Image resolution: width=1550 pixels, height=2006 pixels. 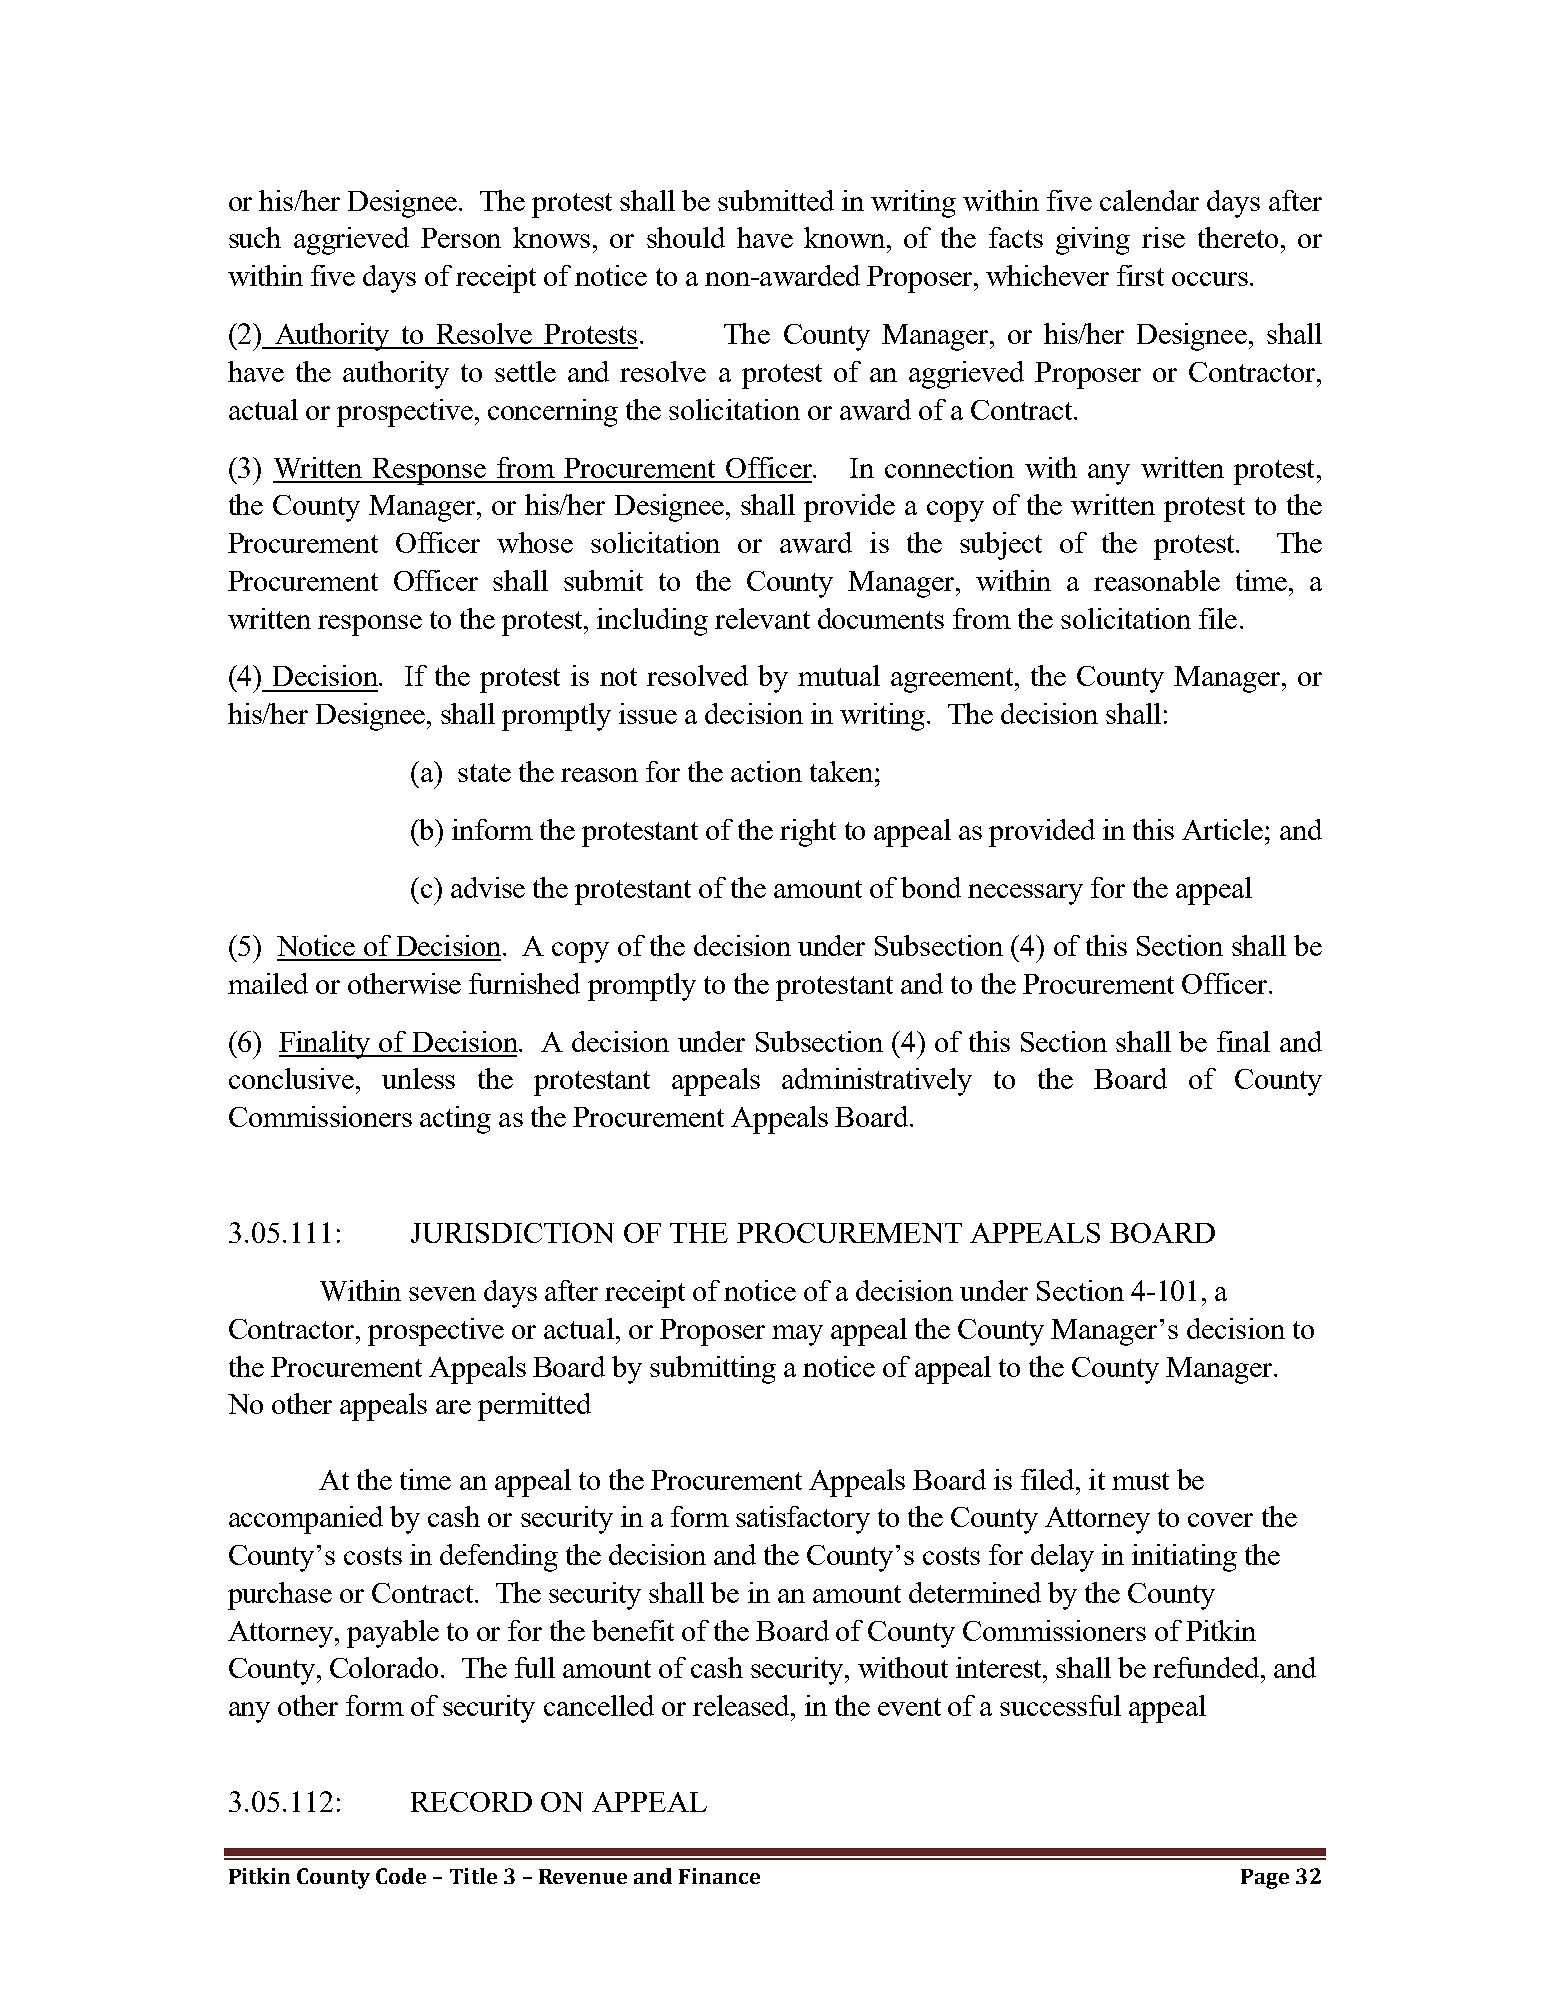 I want to click on administratively, so click(x=877, y=1082).
